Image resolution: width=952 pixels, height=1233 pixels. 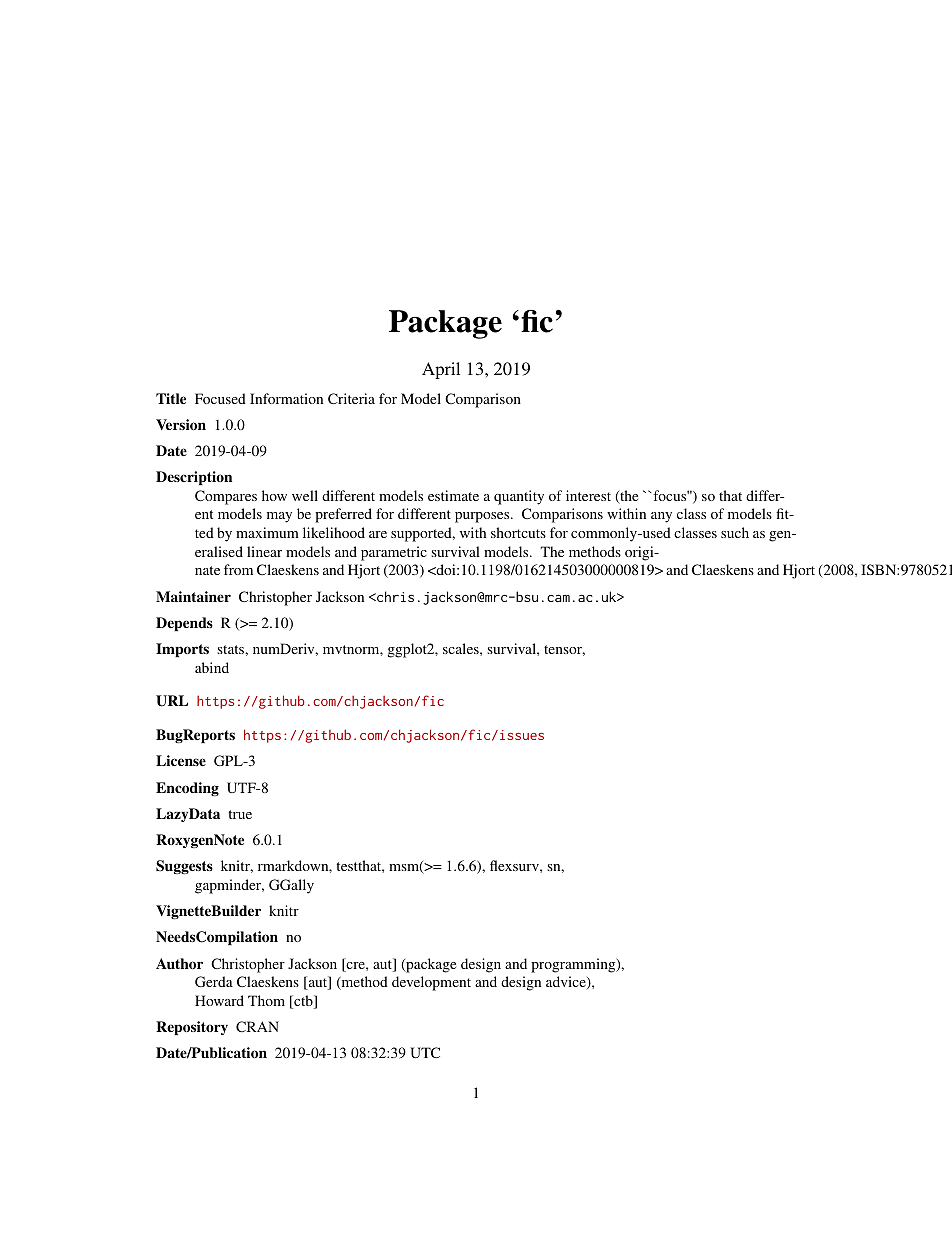 I want to click on interest, so click(x=588, y=495).
